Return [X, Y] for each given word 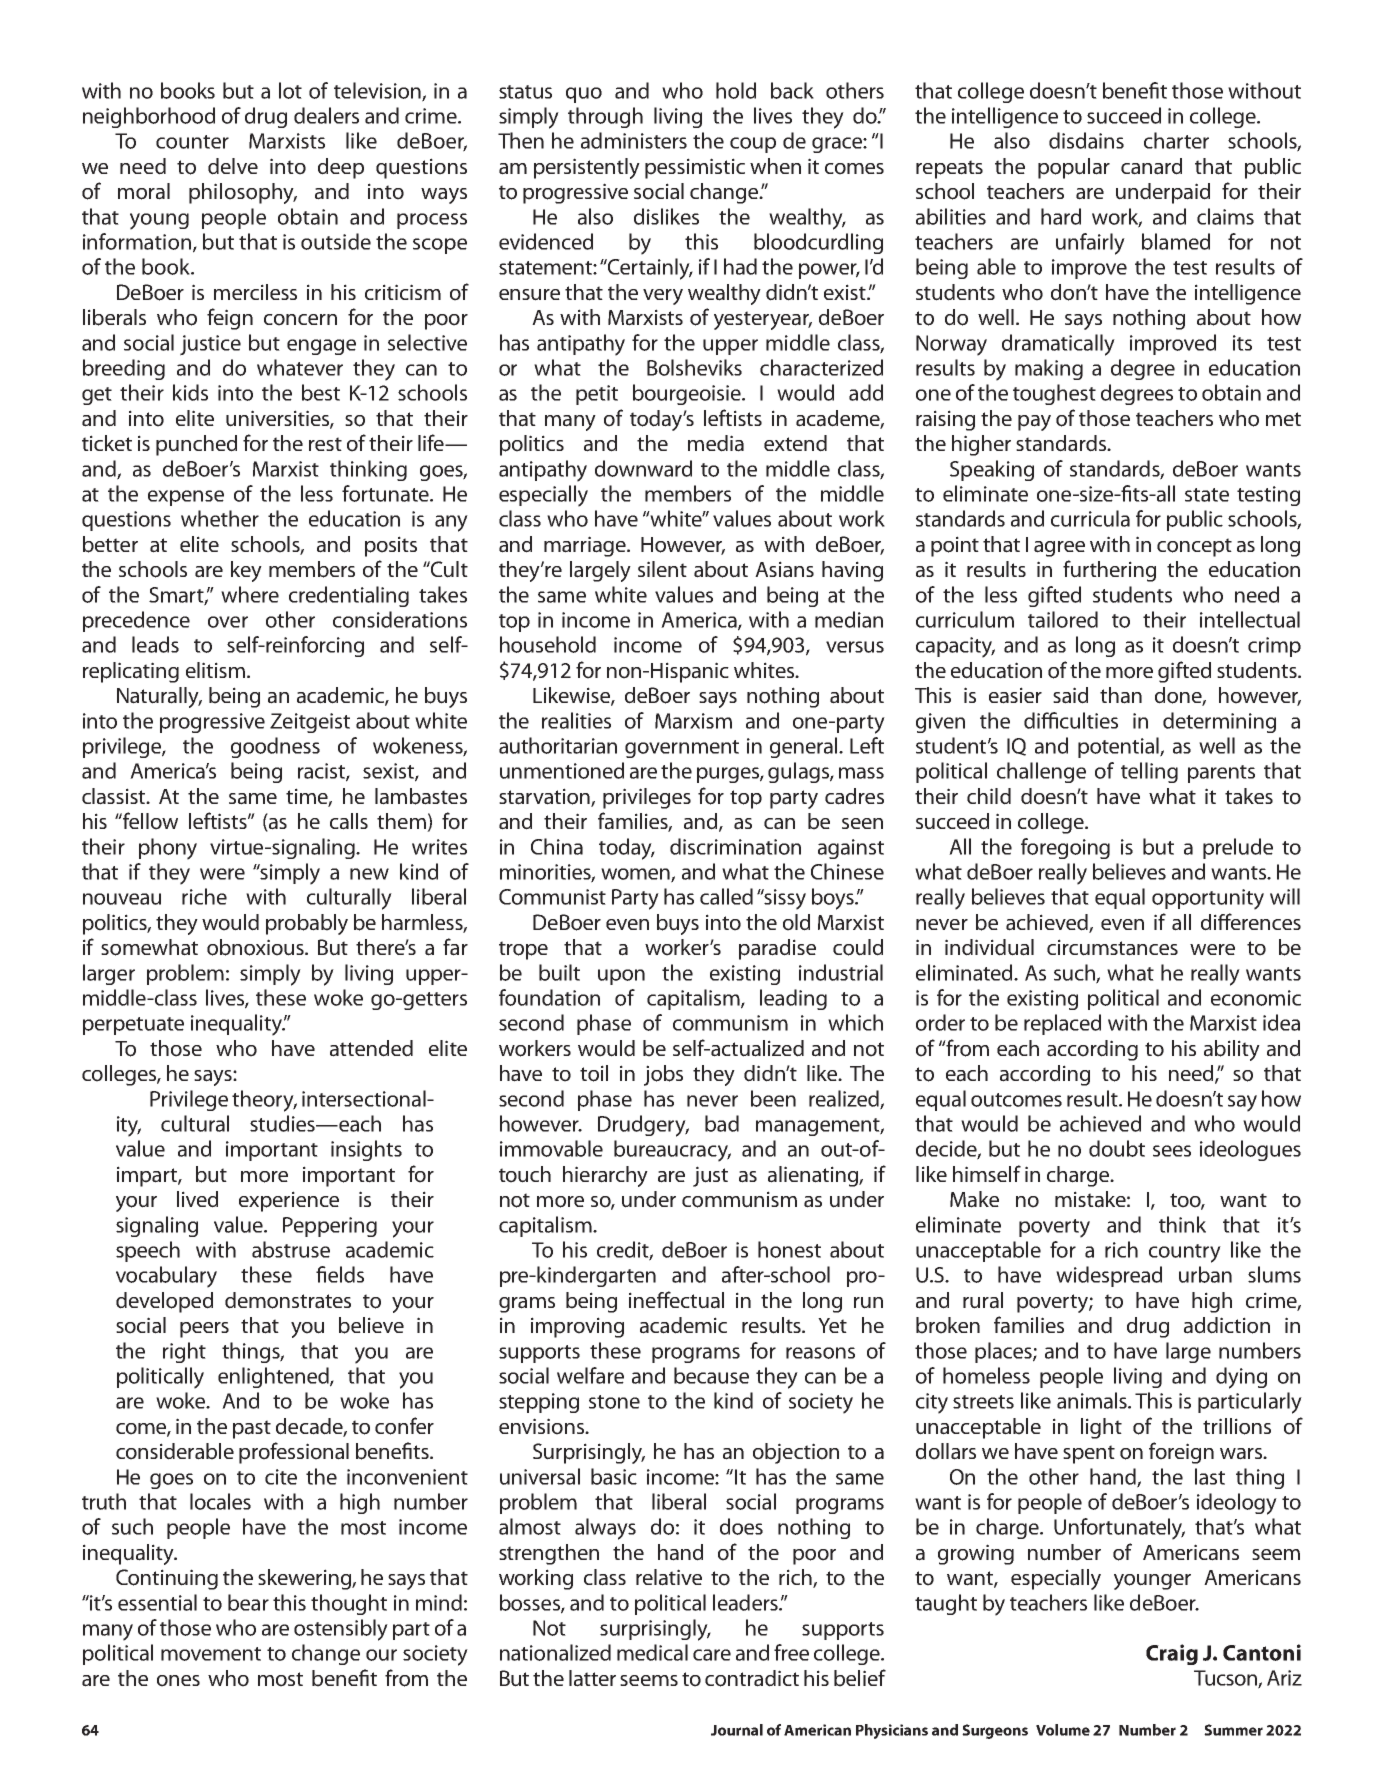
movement [211, 1654]
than [1121, 695]
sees [1172, 1151]
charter [1176, 140]
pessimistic [695, 168]
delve [233, 166]
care [712, 1655]
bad [722, 1123]
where [250, 594]
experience [289, 1201]
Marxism [693, 721]
